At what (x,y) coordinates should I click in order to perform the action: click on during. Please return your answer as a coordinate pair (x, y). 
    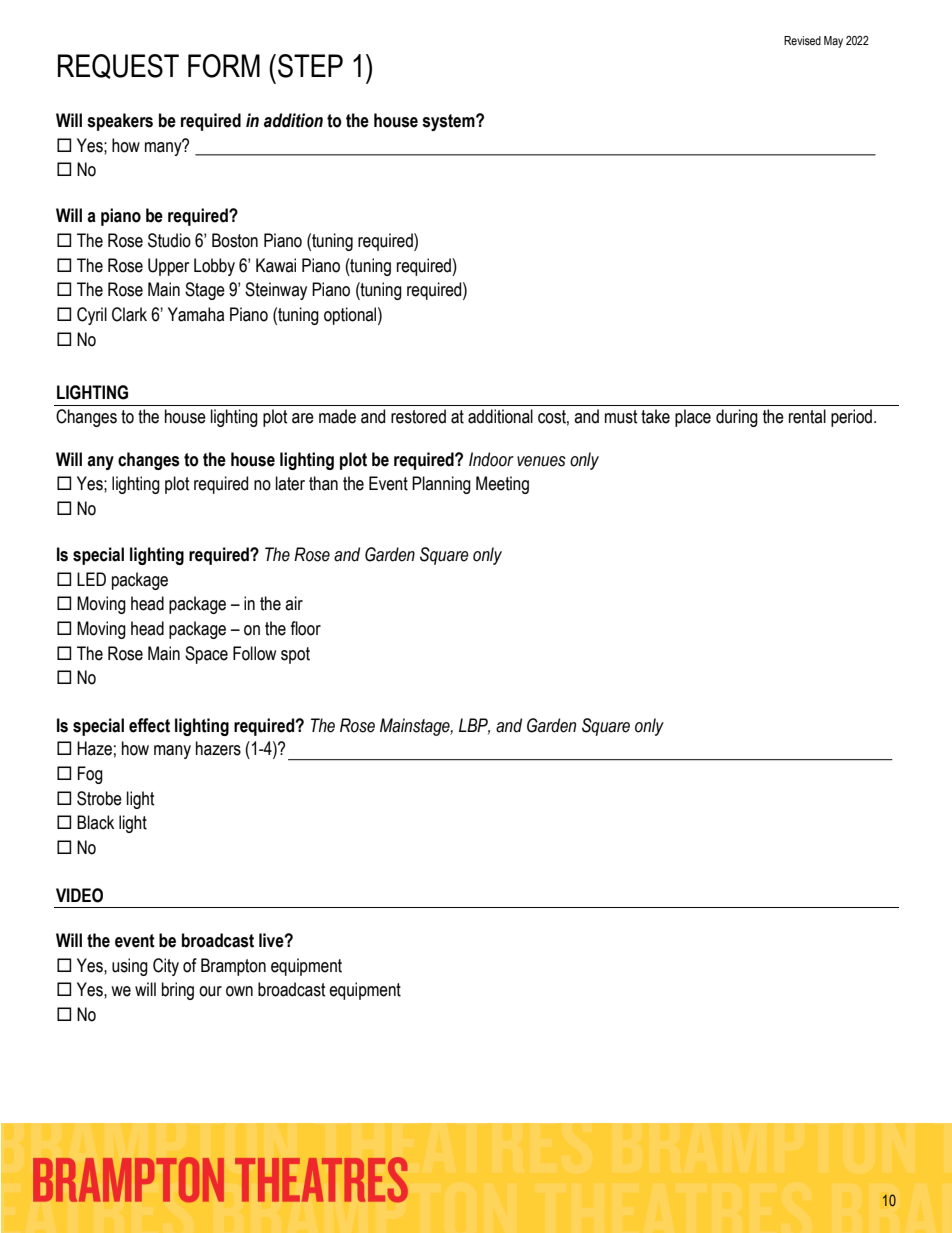
    Looking at the image, I should click on (737, 418).
